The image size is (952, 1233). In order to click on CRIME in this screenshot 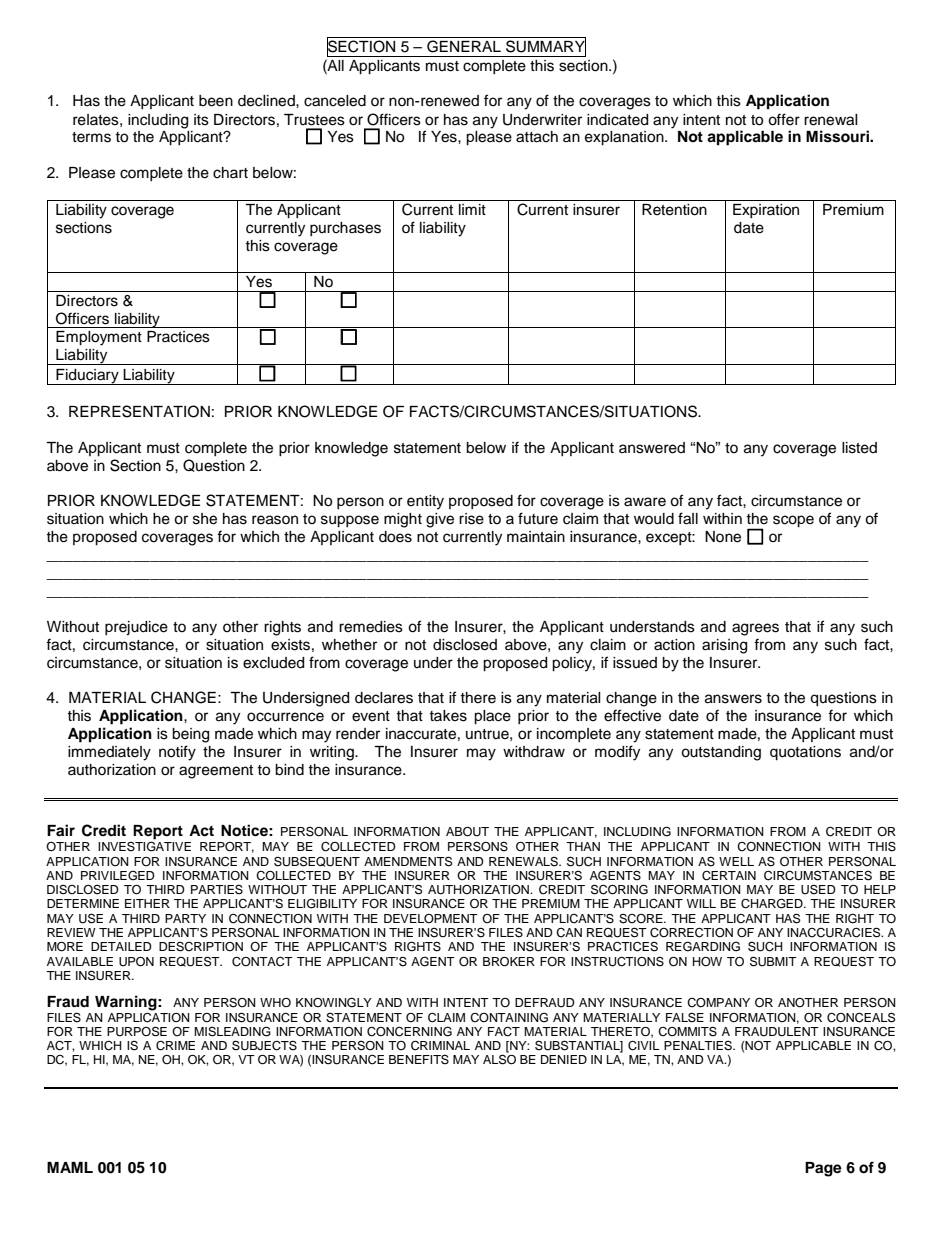, I will do `click(175, 1046)`.
